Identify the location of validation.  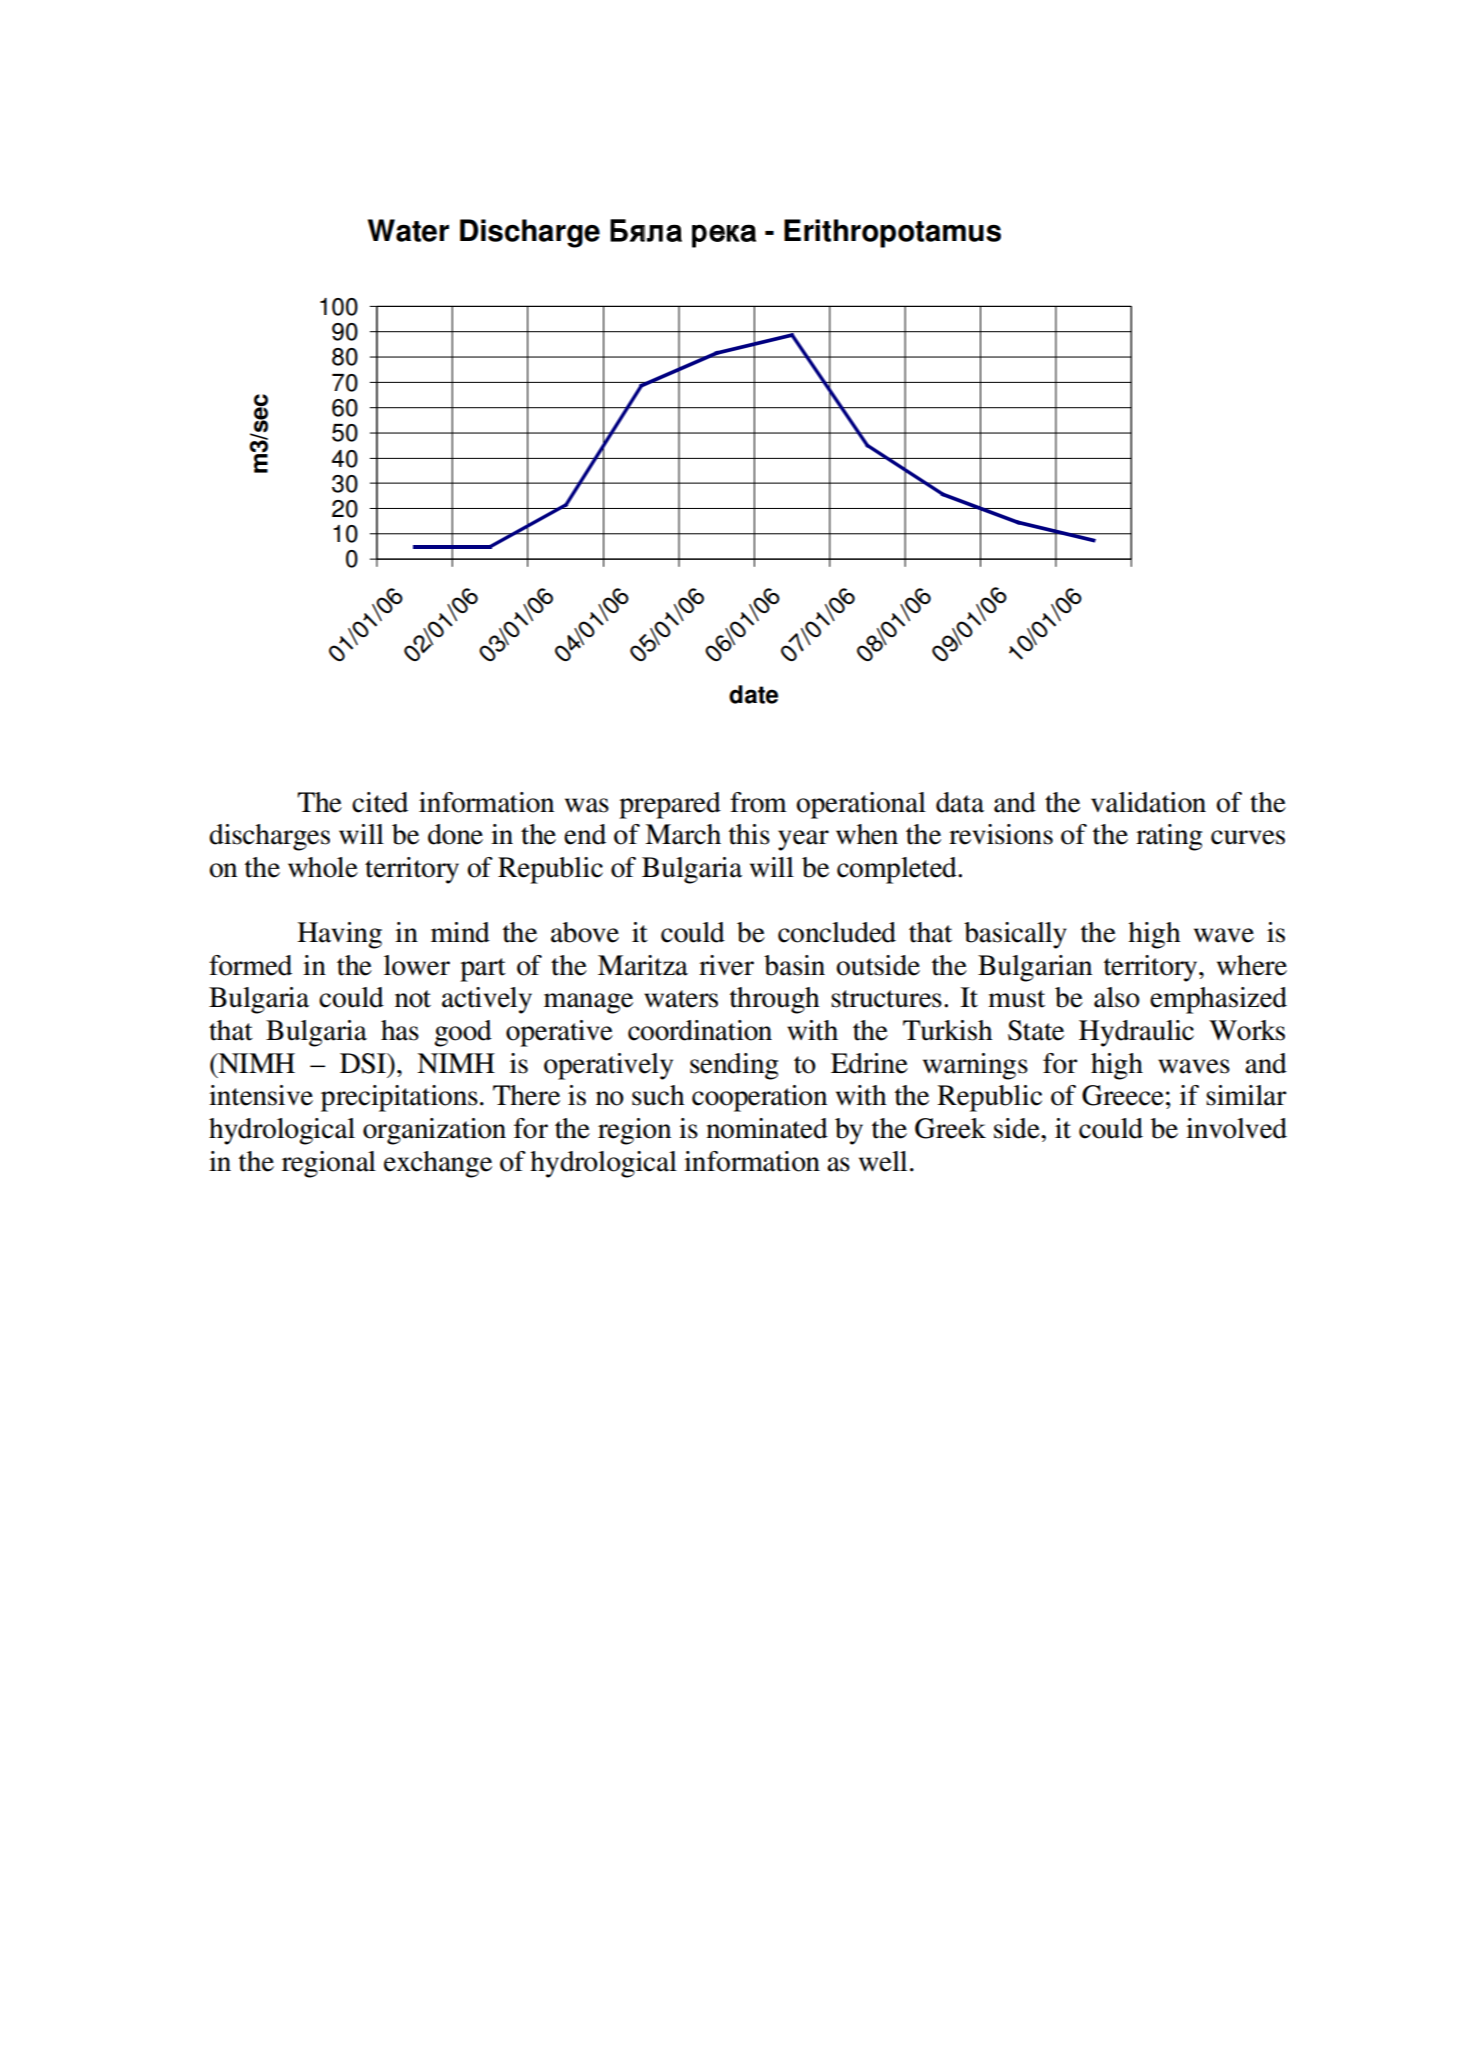
(1148, 802).
